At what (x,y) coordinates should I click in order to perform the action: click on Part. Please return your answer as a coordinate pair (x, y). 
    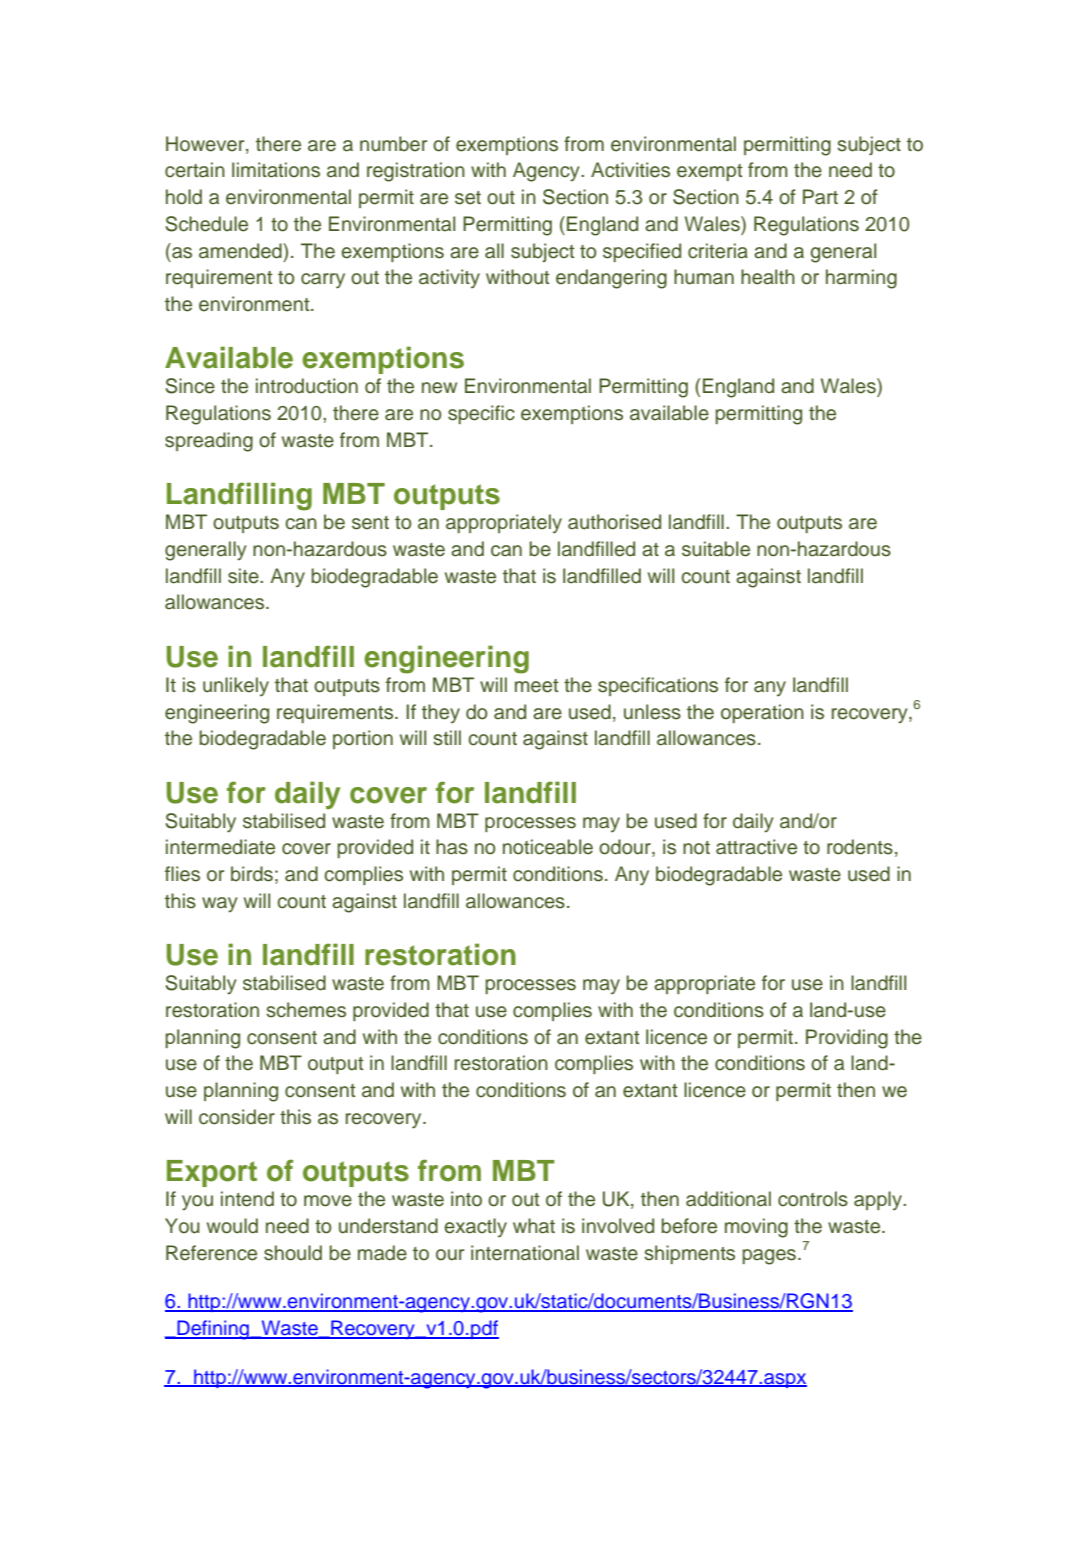
    Looking at the image, I should click on (820, 197).
